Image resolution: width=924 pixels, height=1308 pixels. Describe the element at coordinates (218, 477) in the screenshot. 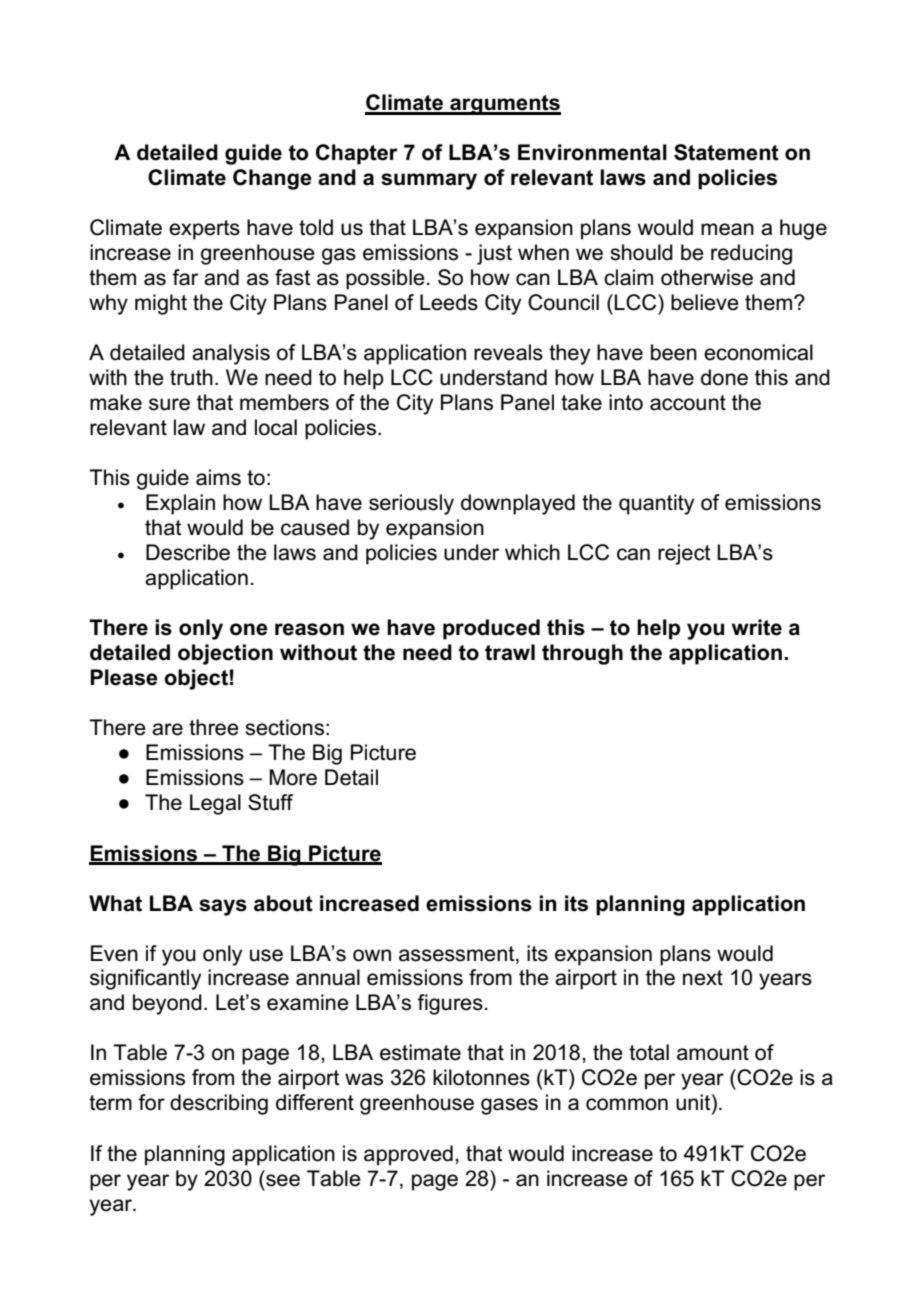

I see `aims` at that location.
